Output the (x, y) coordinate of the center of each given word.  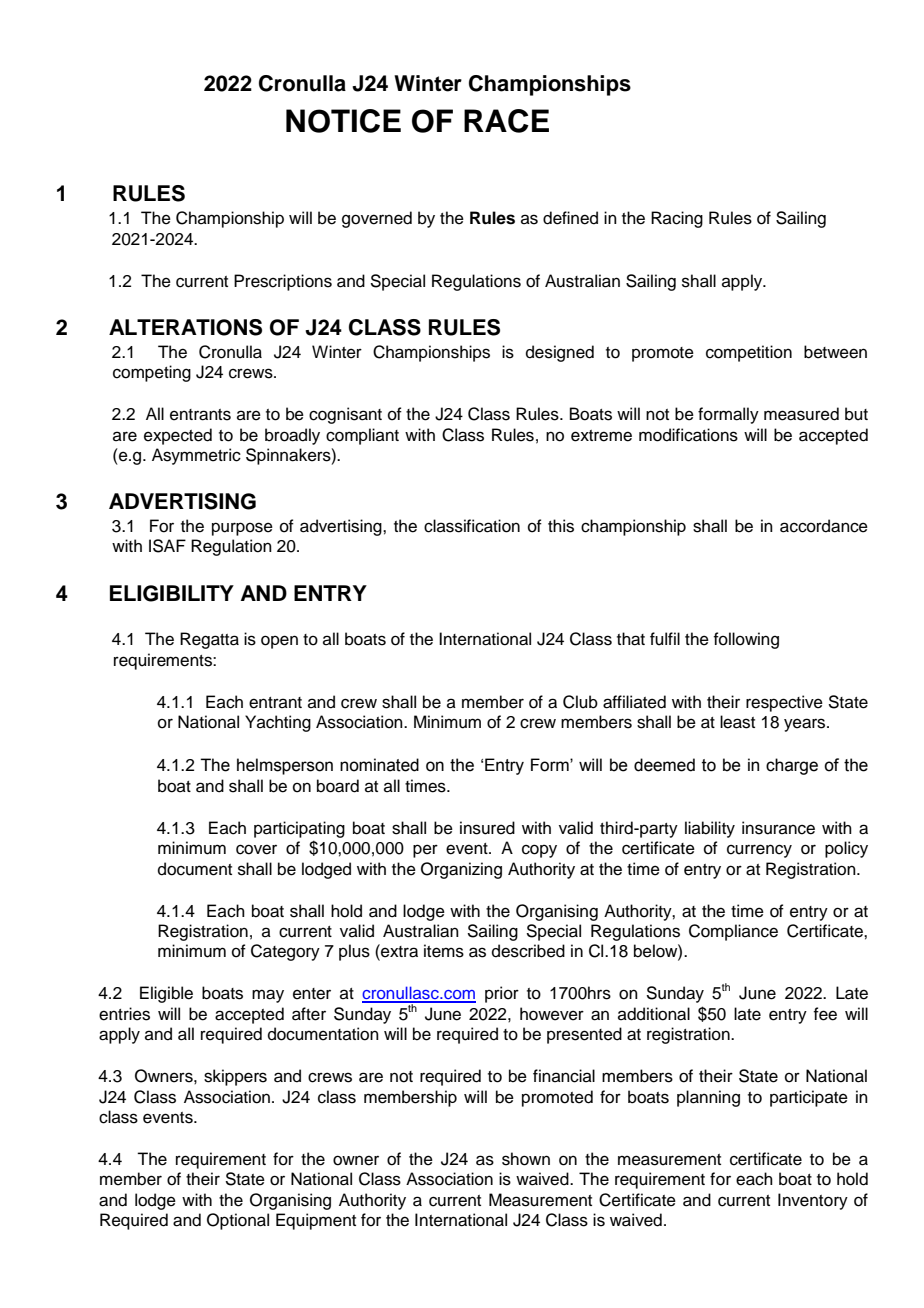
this (561, 526)
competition (749, 353)
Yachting (278, 723)
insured (487, 828)
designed (560, 353)
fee (825, 1014)
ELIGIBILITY (172, 593)
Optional (238, 1221)
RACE (506, 121)
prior (502, 994)
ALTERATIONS (185, 327)
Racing (677, 219)
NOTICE (343, 121)
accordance (824, 526)
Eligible (166, 994)
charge (792, 766)
